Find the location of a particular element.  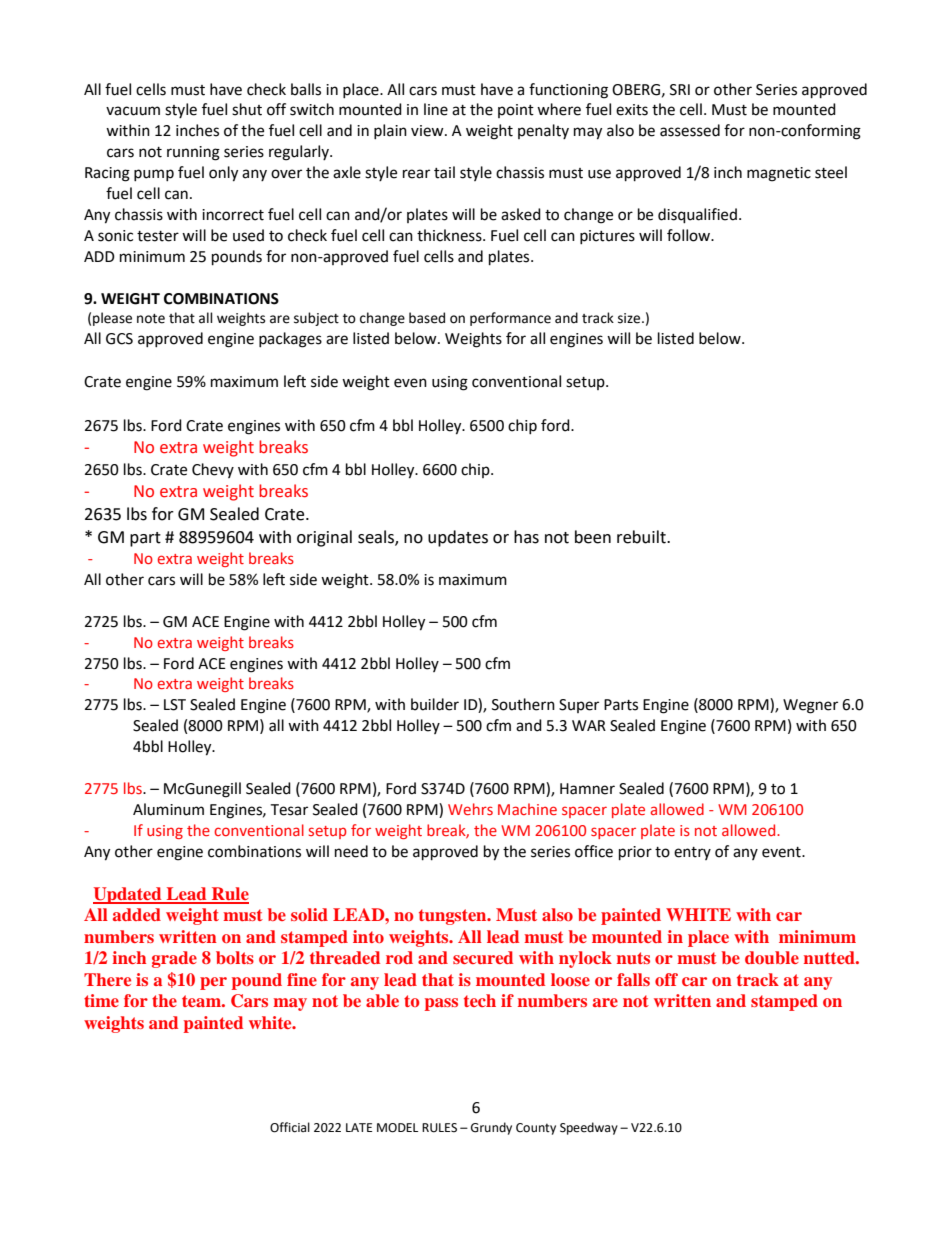

Official is located at coordinates (290, 1127).
